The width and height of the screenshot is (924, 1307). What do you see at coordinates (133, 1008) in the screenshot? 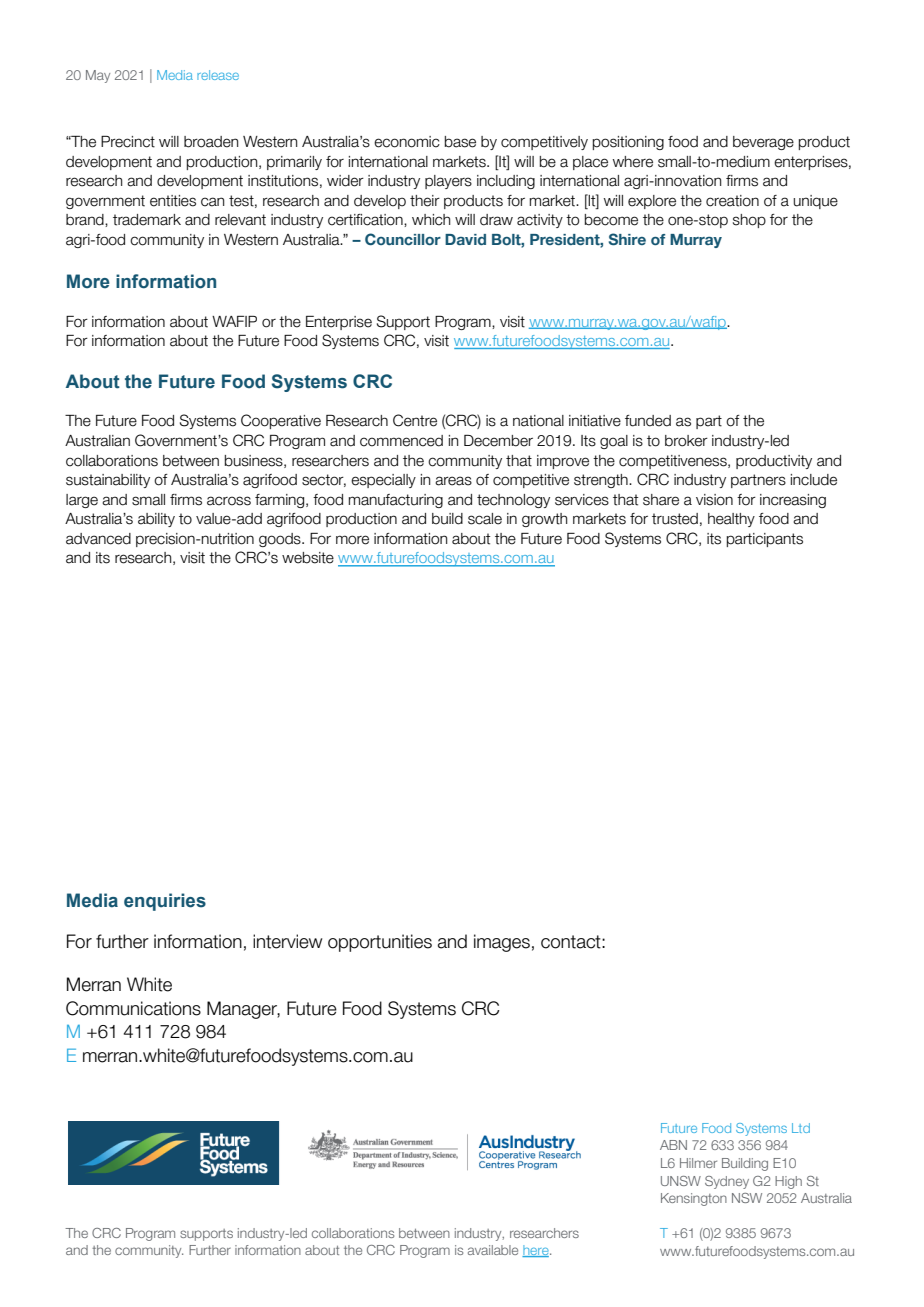
I see `Communications` at bounding box center [133, 1008].
